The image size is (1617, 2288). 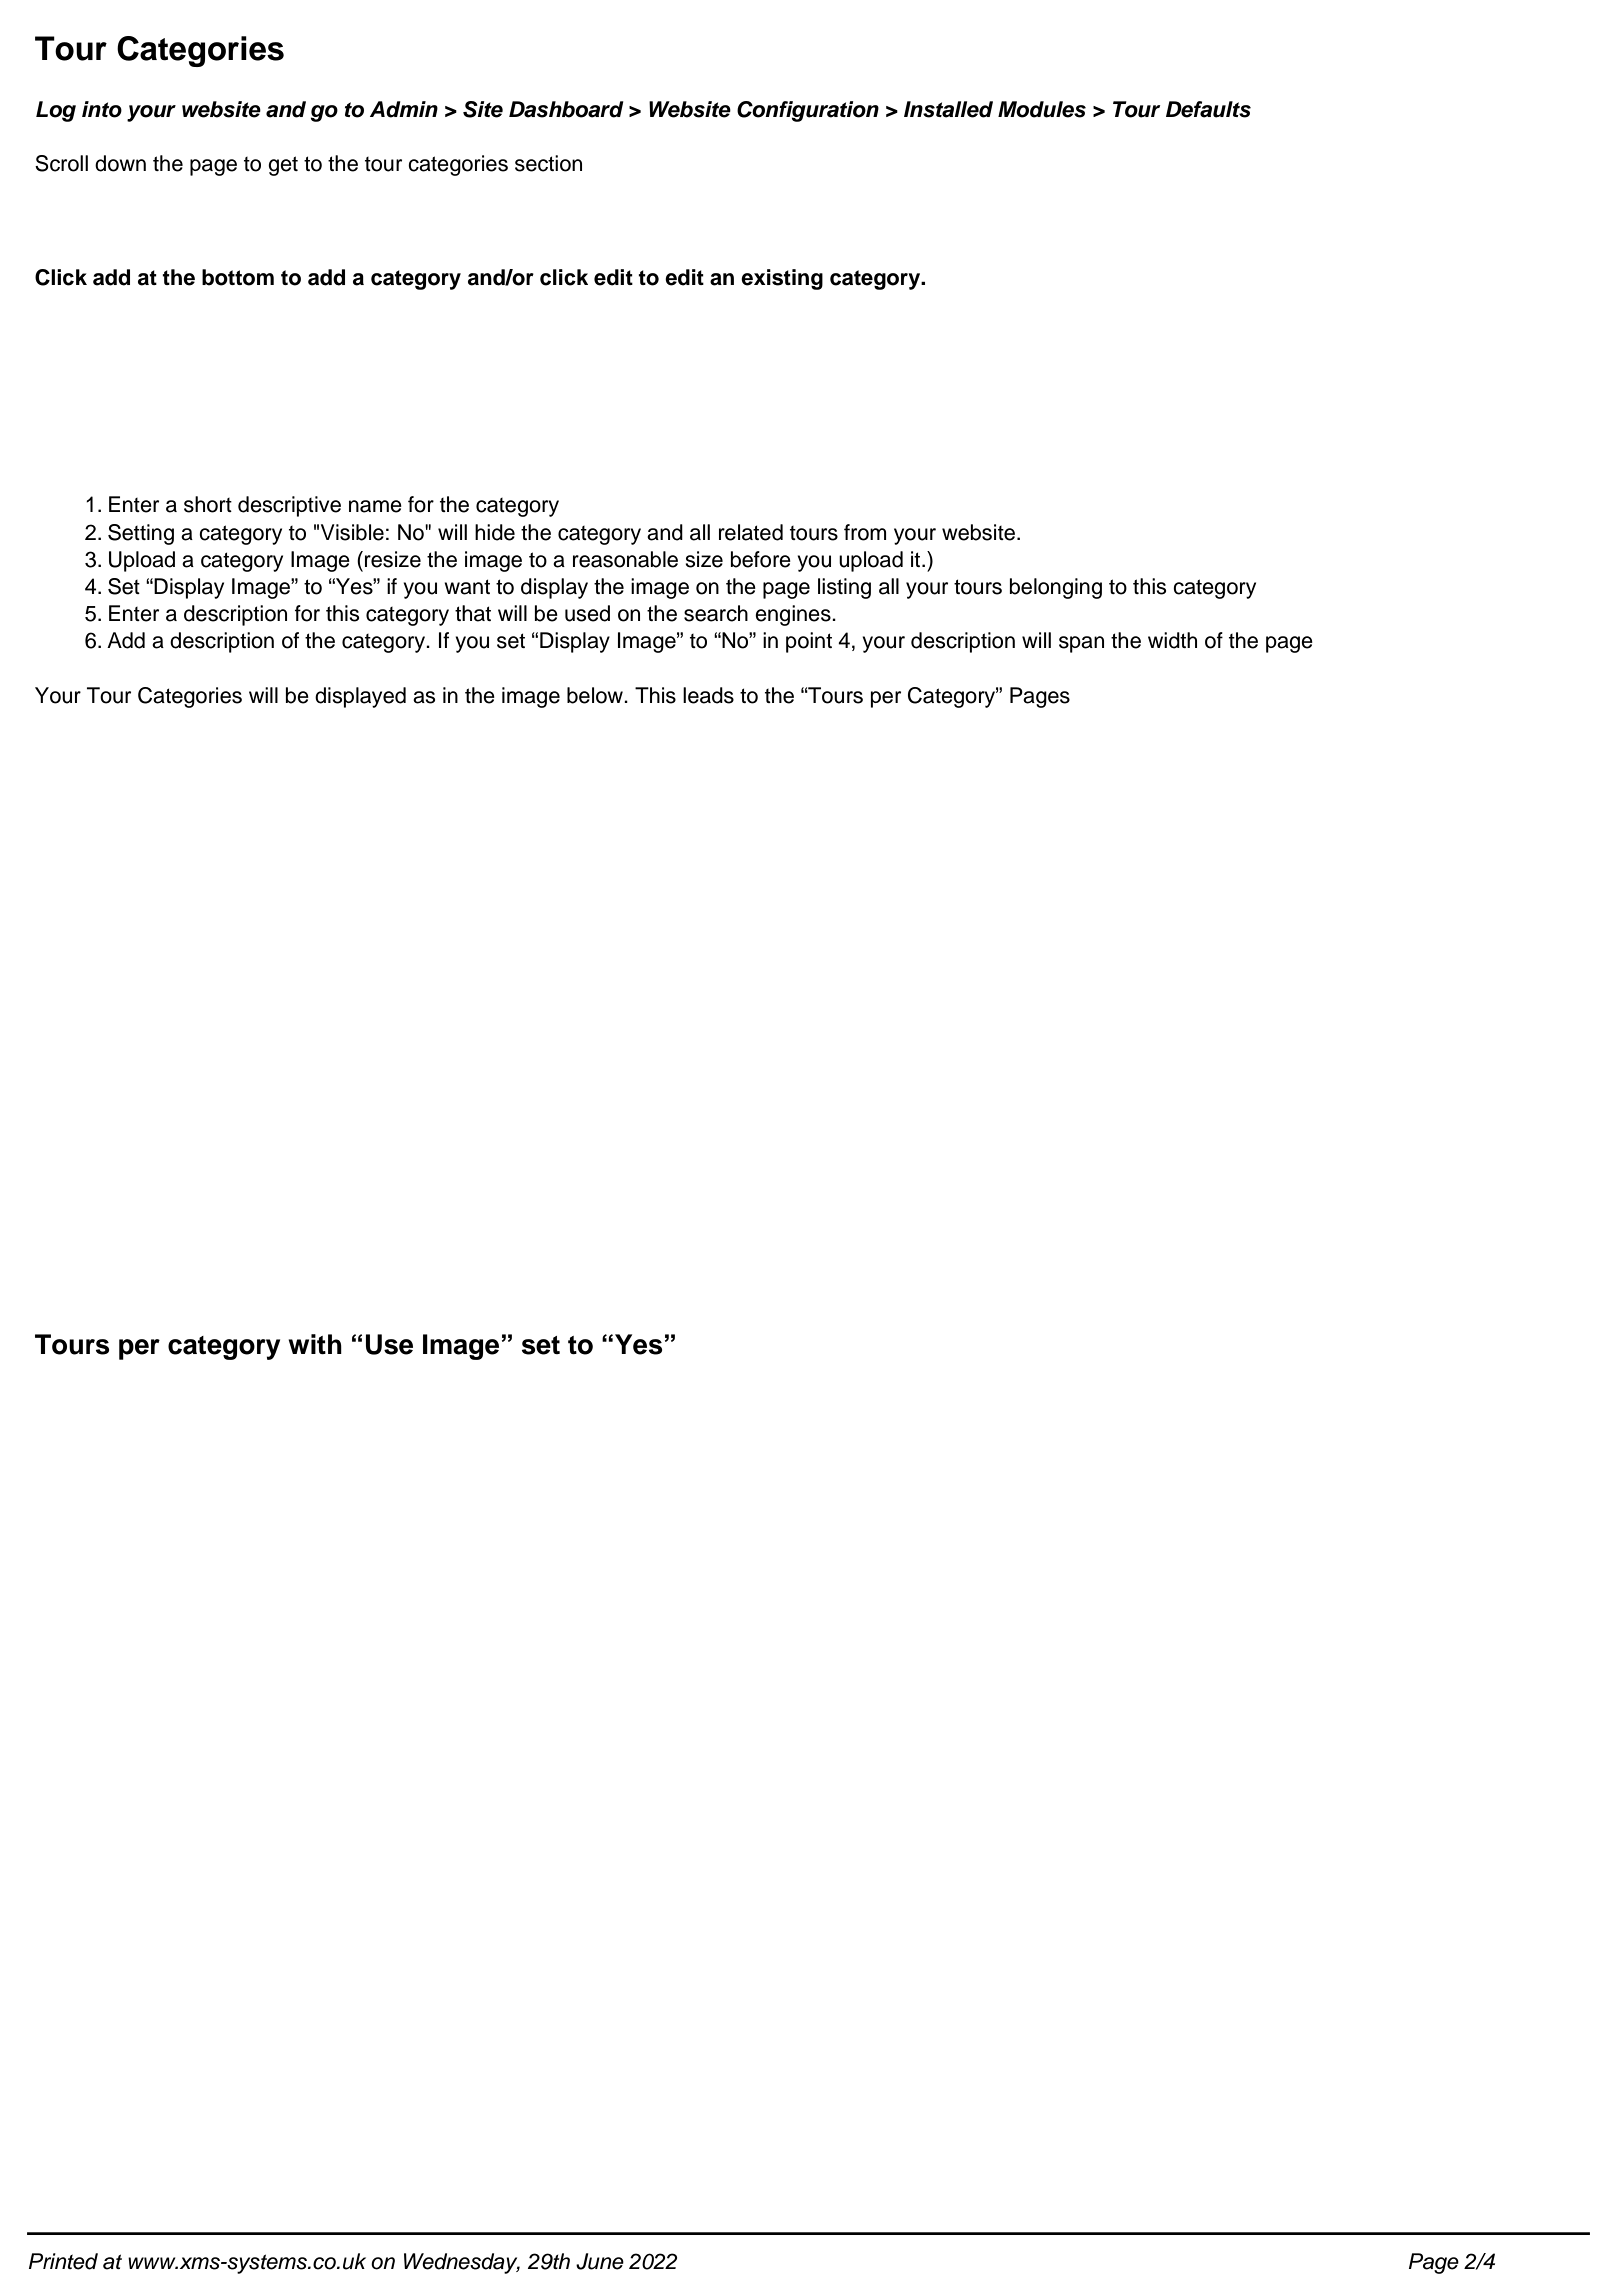 What do you see at coordinates (120, 163) in the screenshot?
I see `down` at bounding box center [120, 163].
